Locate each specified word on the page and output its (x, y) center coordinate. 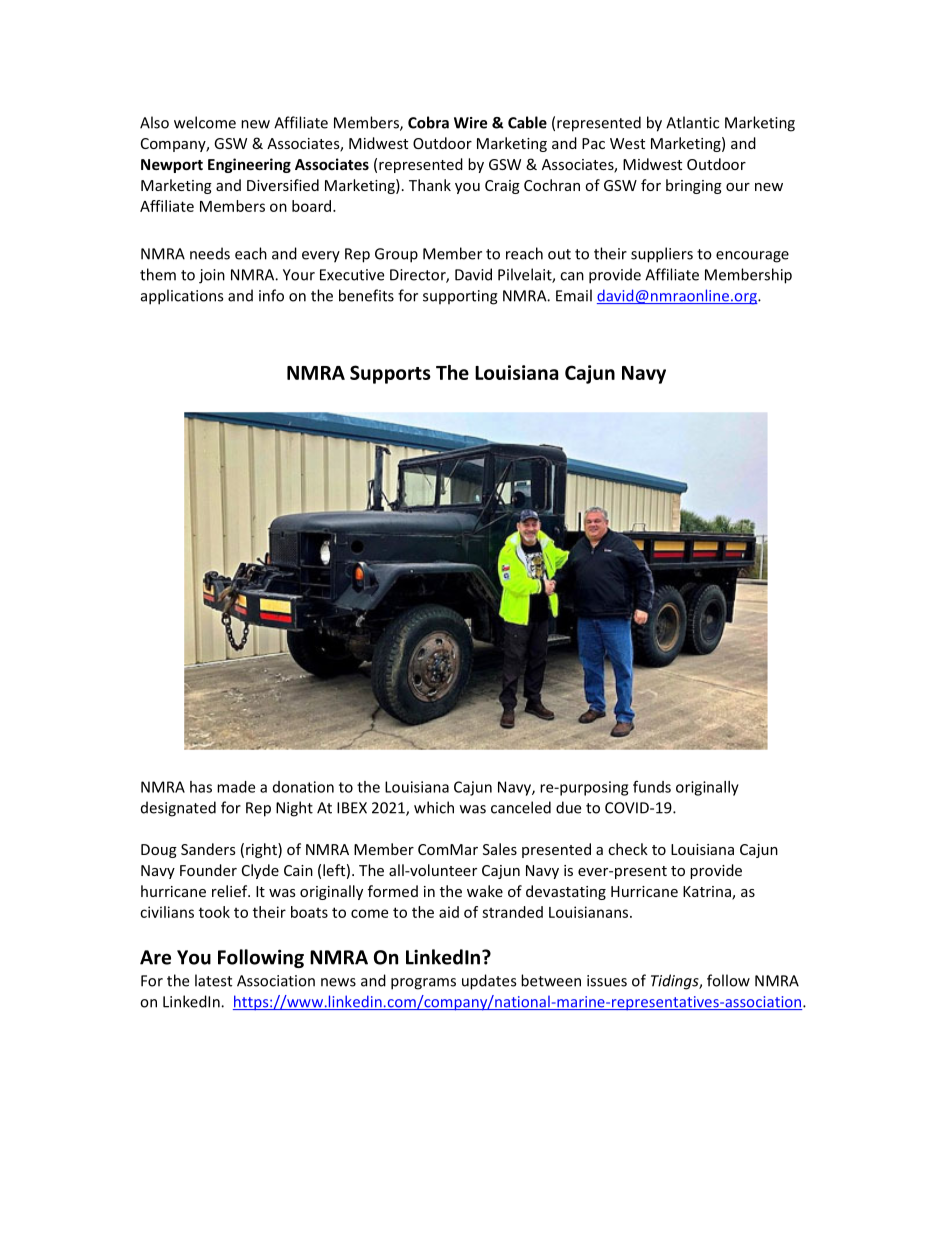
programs (423, 984)
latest (213, 980)
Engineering (249, 165)
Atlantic (692, 122)
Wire (470, 123)
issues (607, 981)
